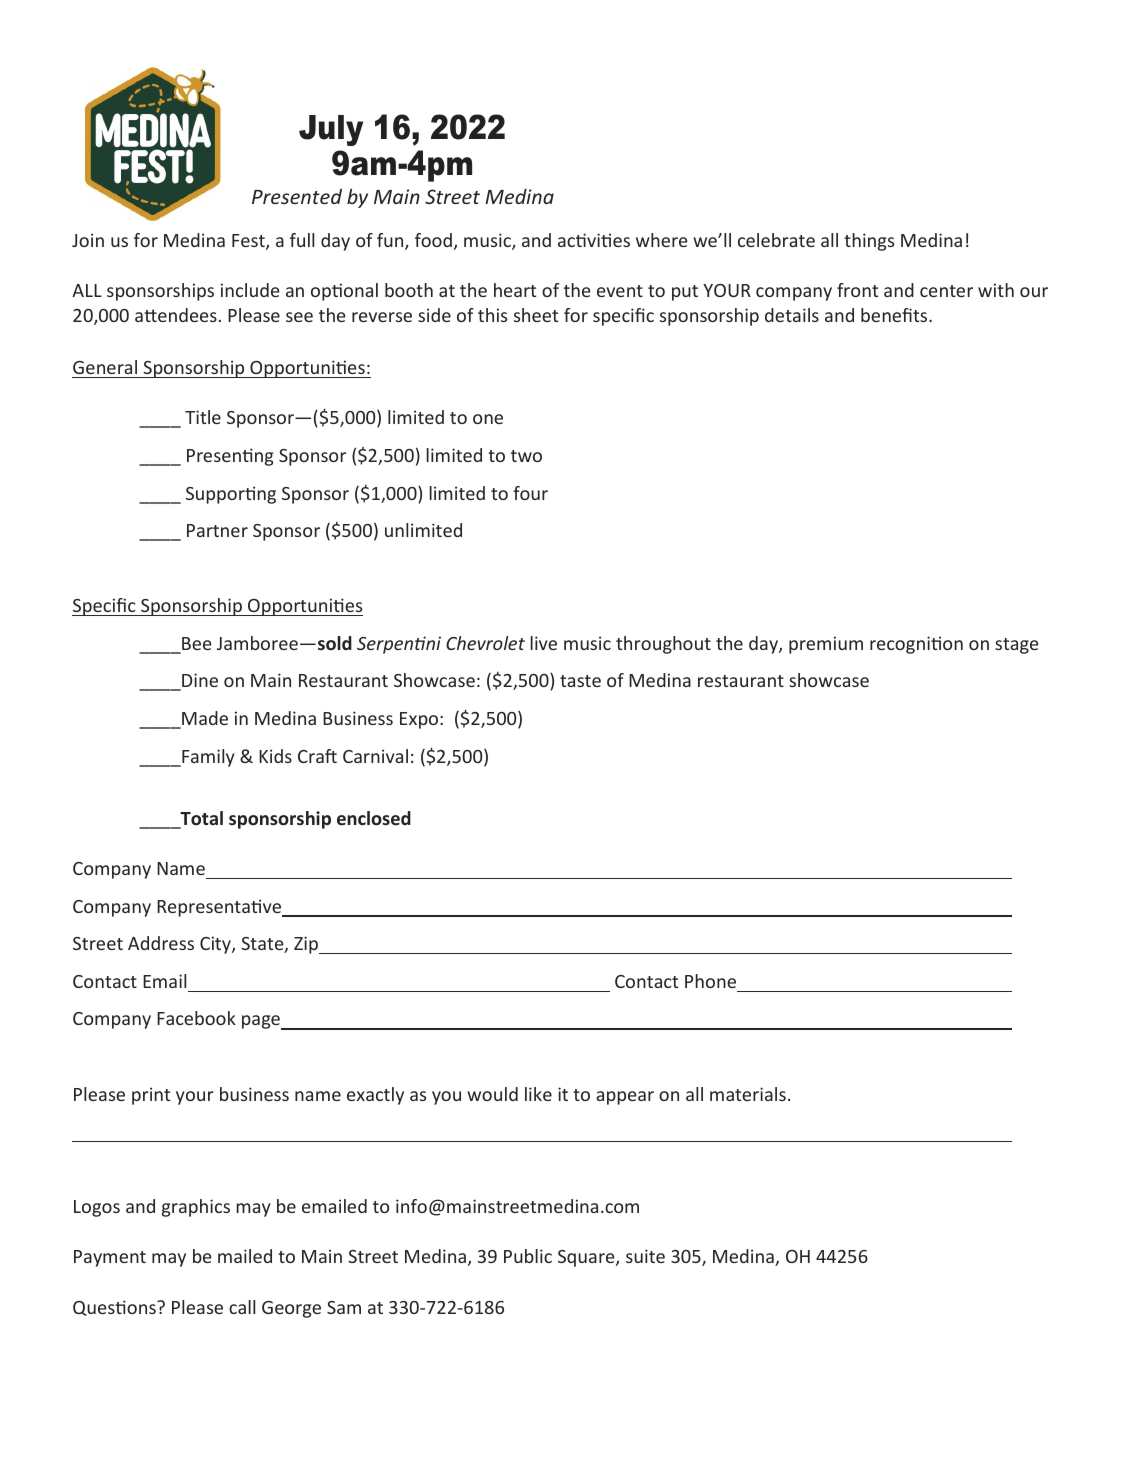 This screenshot has width=1141, height=1477. I want to click on activities, so click(594, 240).
